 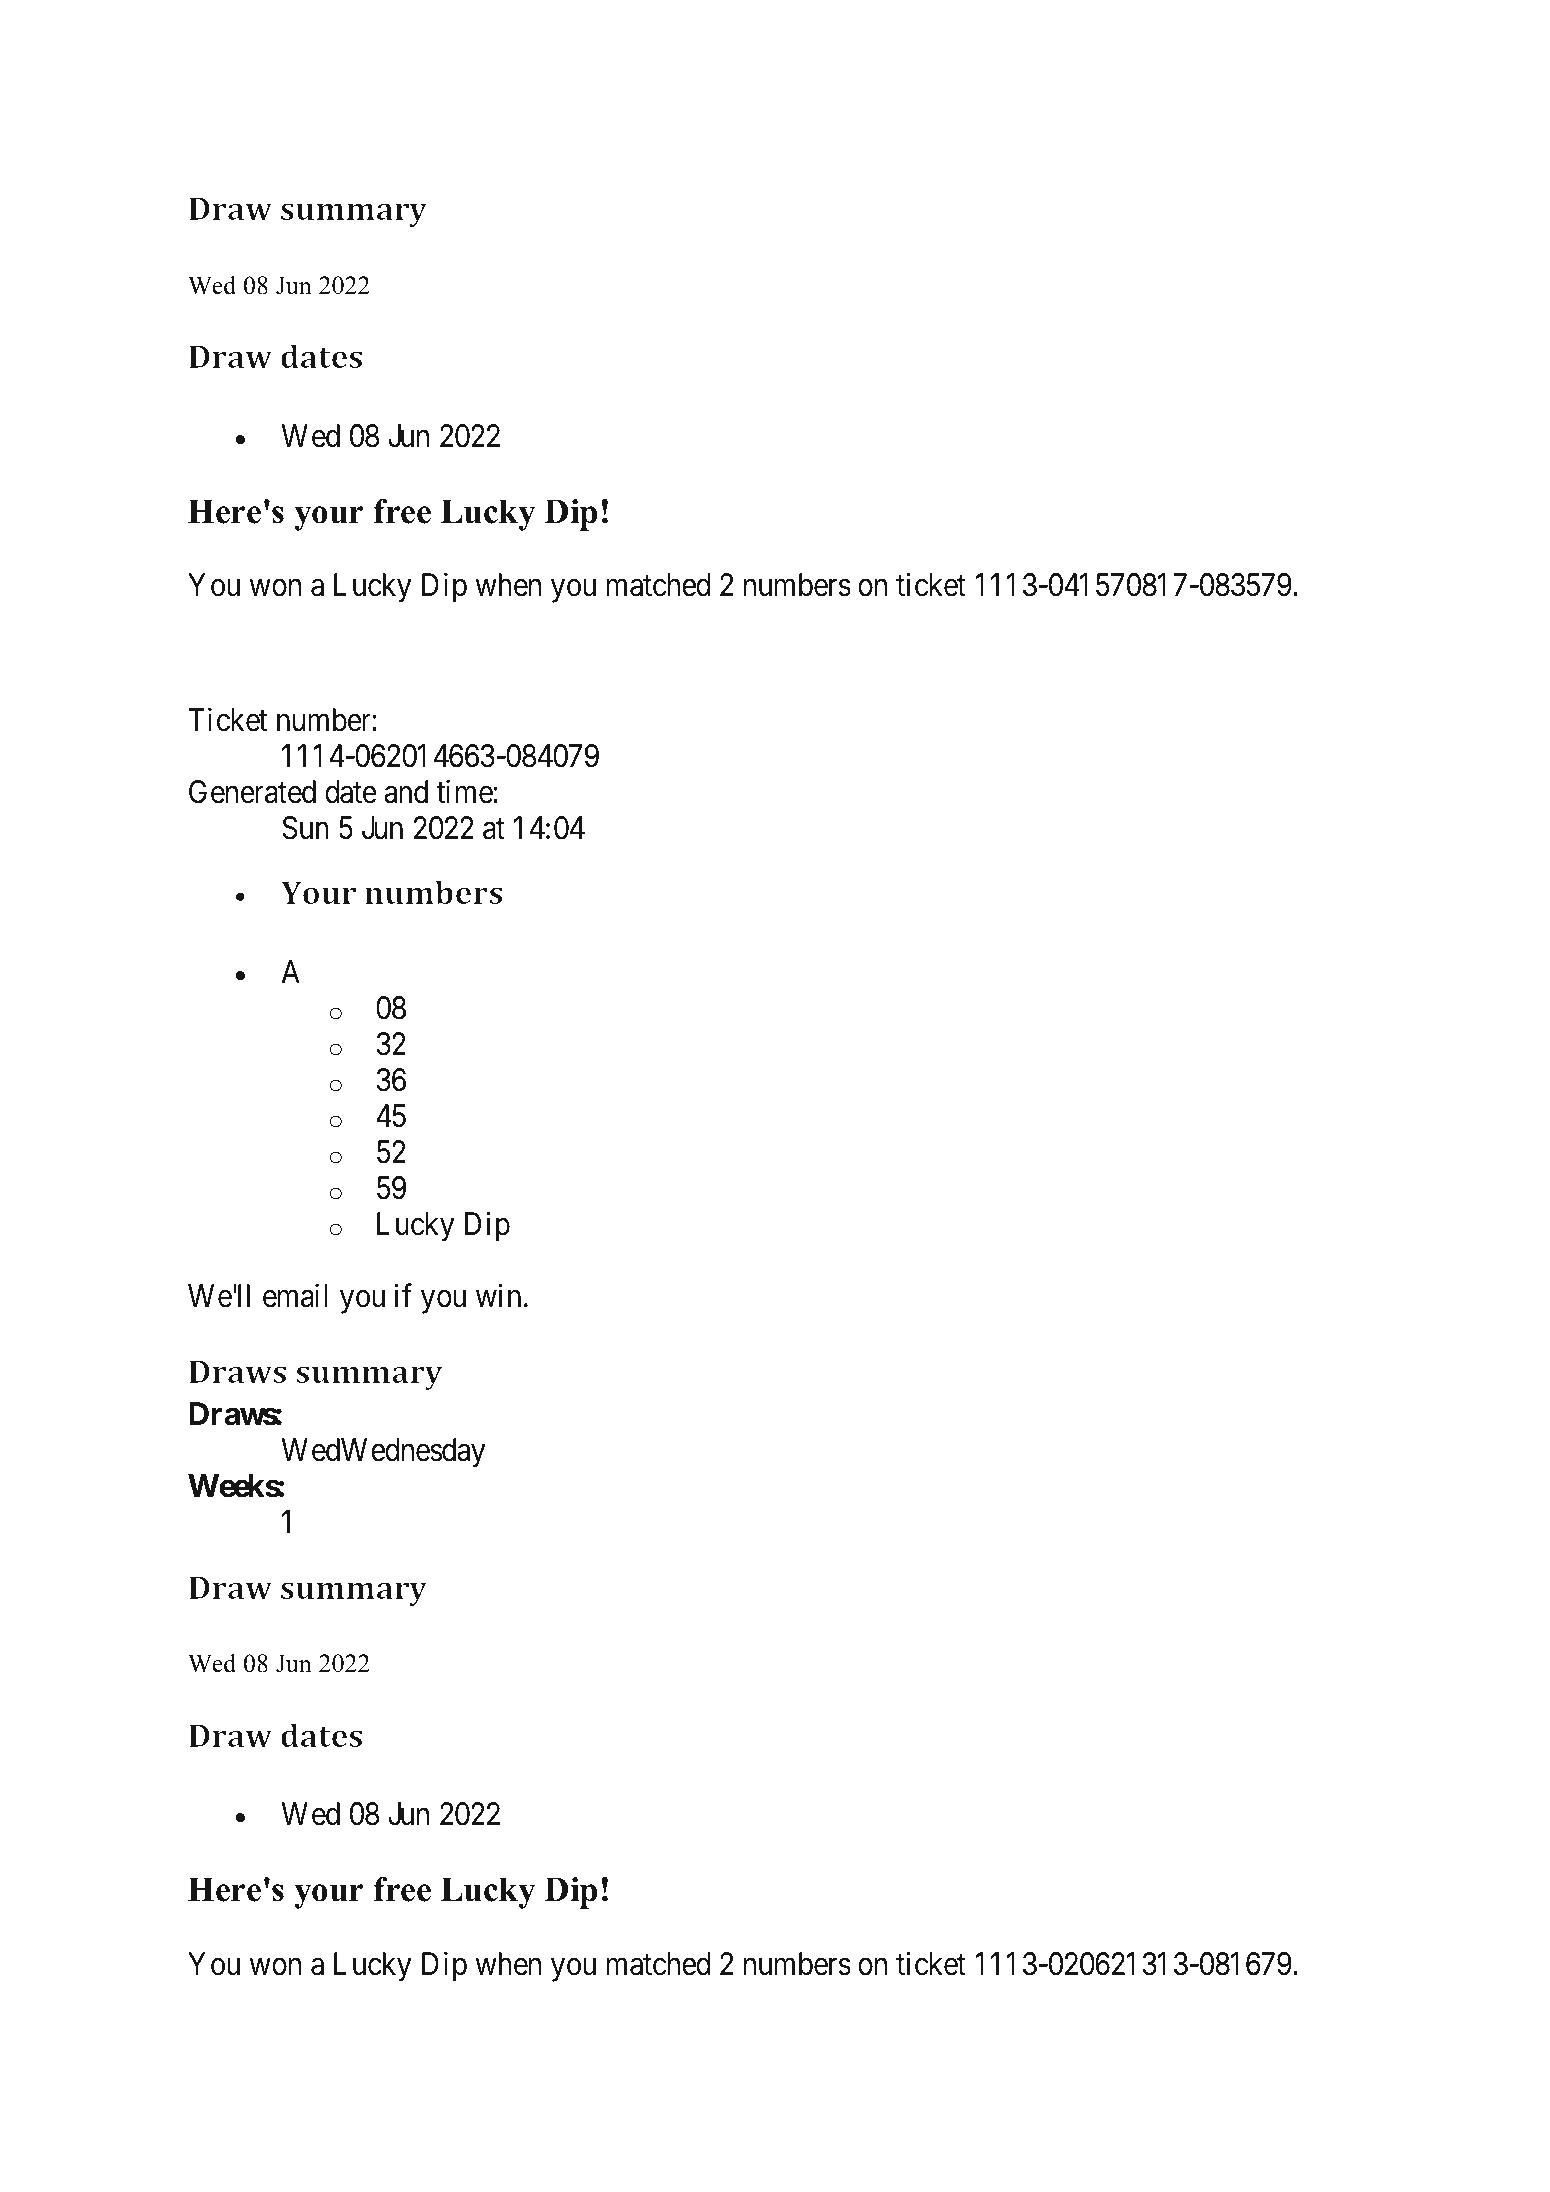 What do you see at coordinates (305, 828) in the screenshot?
I see `Sun` at bounding box center [305, 828].
